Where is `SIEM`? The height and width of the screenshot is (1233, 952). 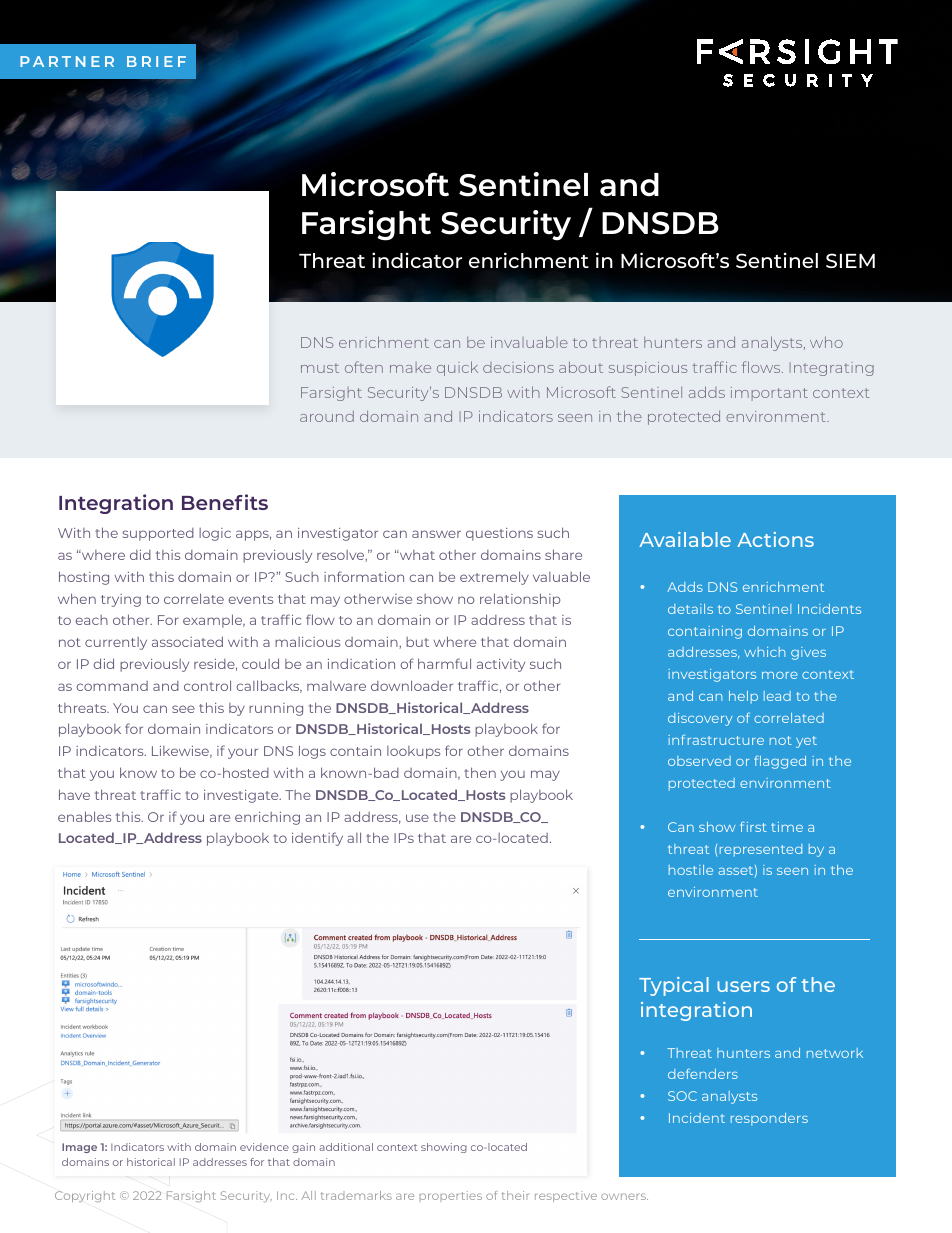
SIEM is located at coordinates (850, 260).
